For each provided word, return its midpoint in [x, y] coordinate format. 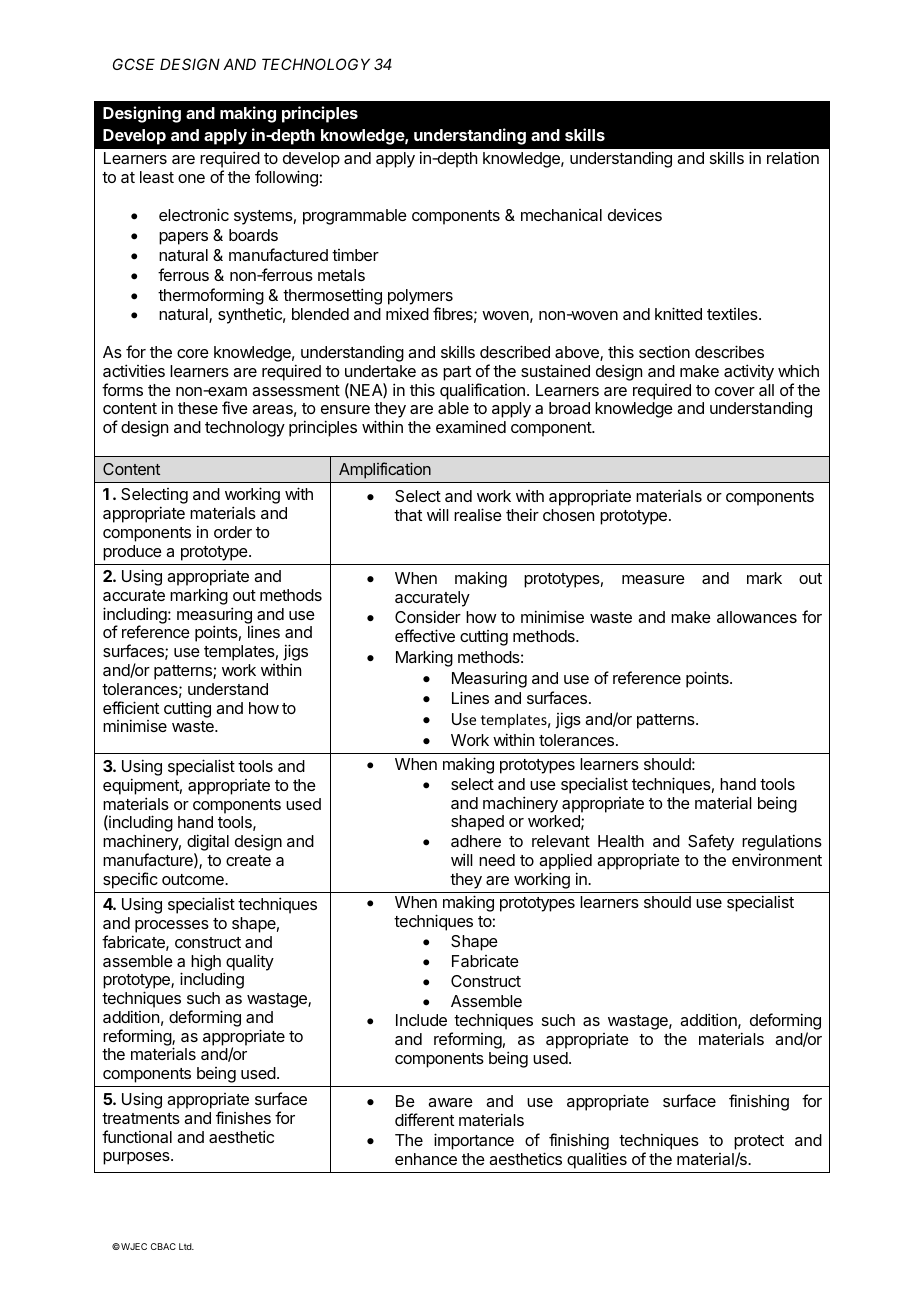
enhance [426, 1159]
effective [425, 635]
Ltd [186, 1246]
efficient [131, 707]
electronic [194, 214]
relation [793, 157]
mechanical [561, 215]
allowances [757, 617]
